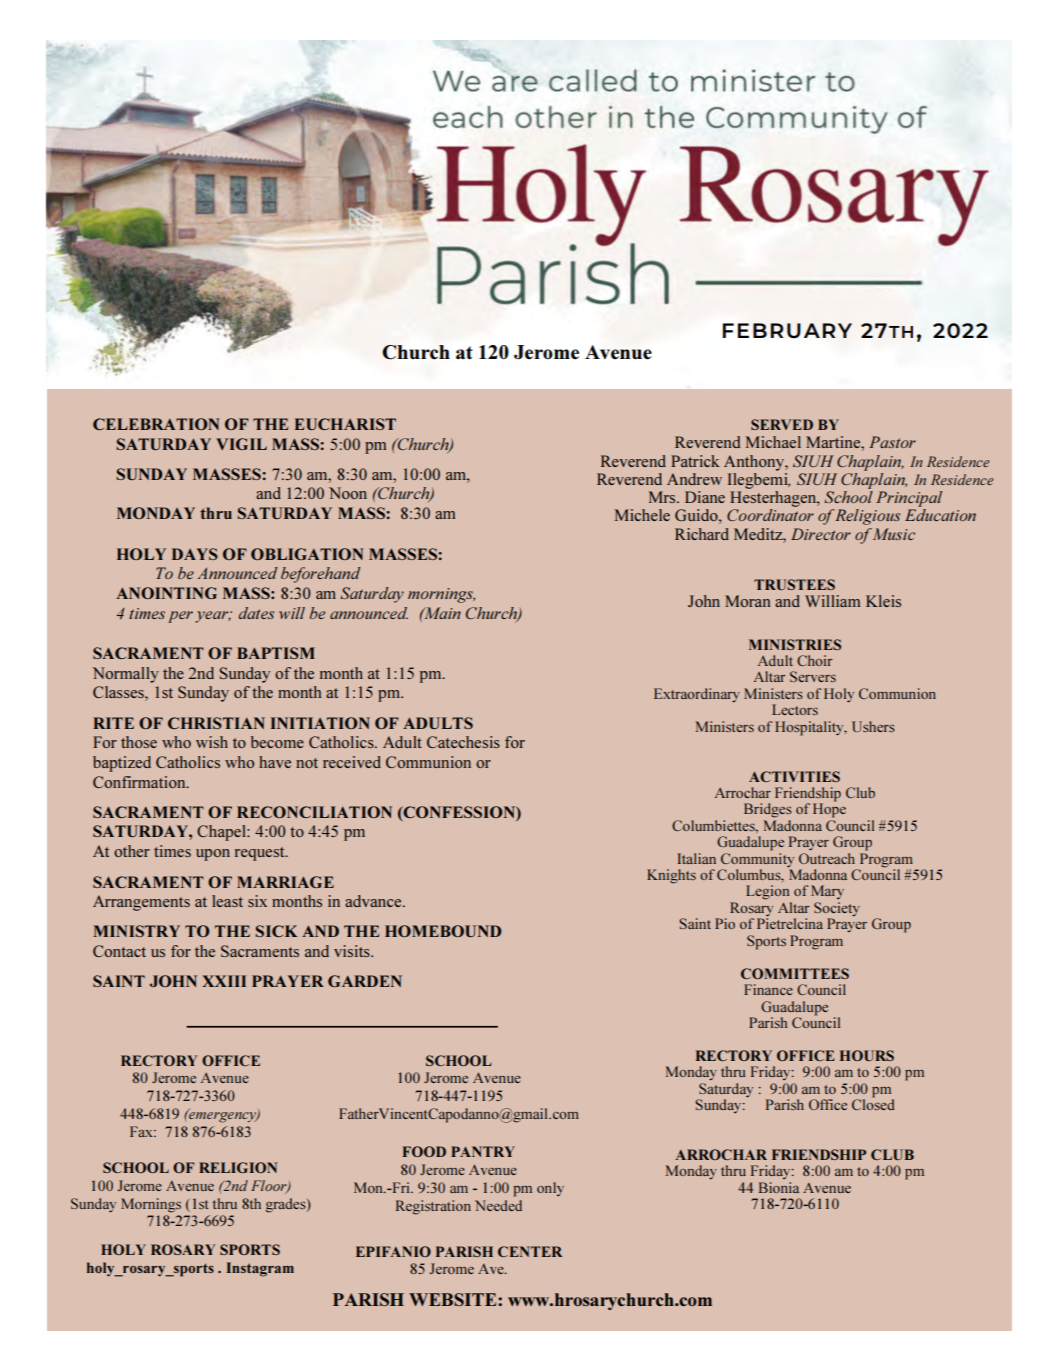 This image has width=1058, height=1369. Describe the element at coordinates (463, 742) in the image. I see `Catechesis` at that location.
